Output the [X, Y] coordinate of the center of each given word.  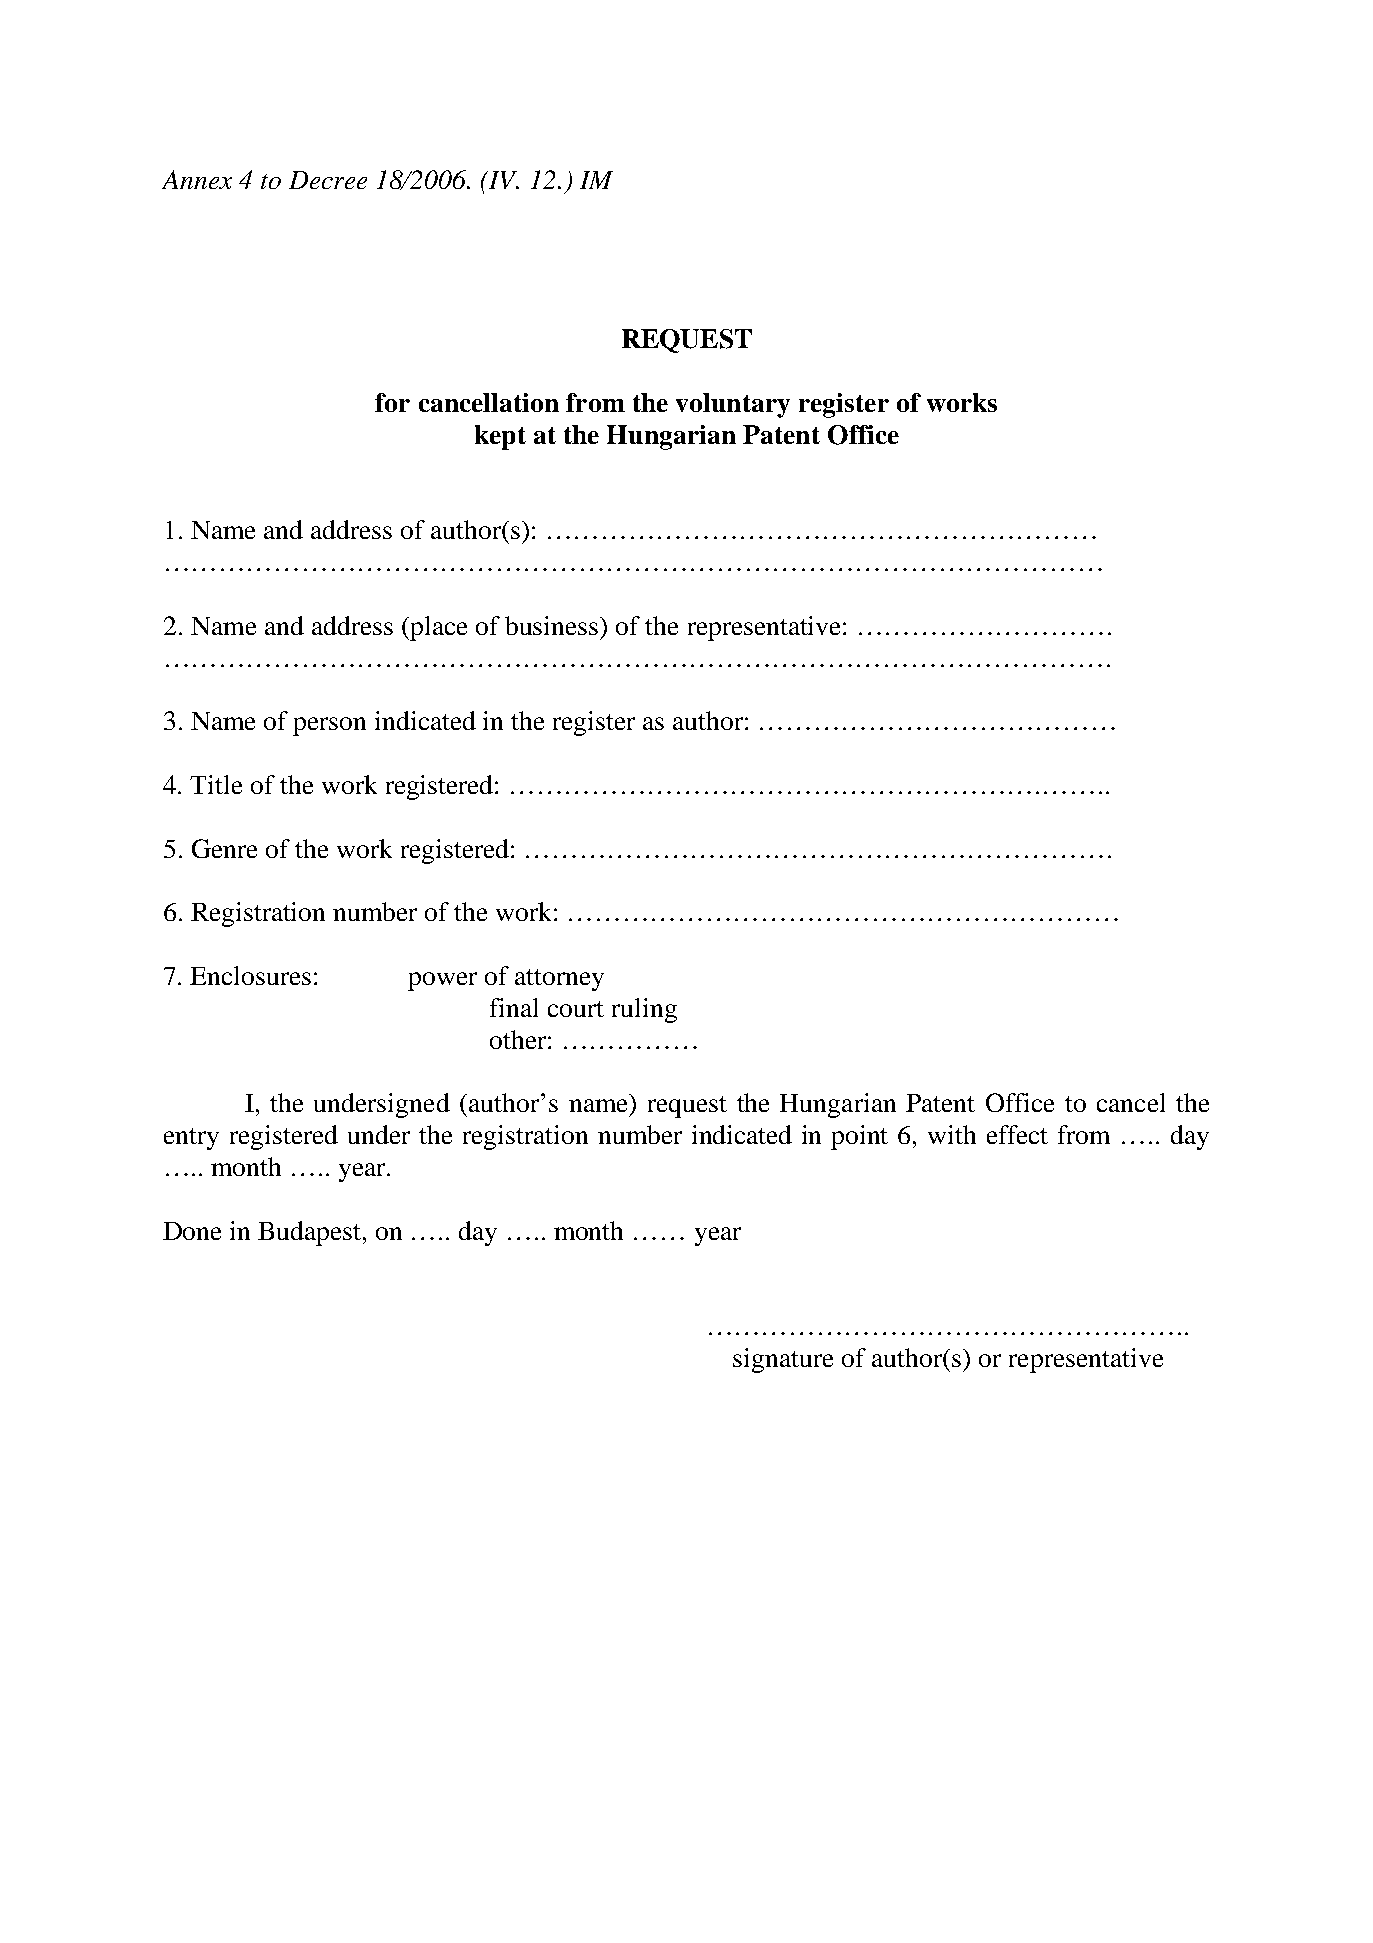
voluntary [733, 405]
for [392, 402]
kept [500, 437]
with [952, 1134]
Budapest [311, 1233]
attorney [559, 980]
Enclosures [250, 975]
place [437, 628]
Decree [328, 180]
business [553, 625]
